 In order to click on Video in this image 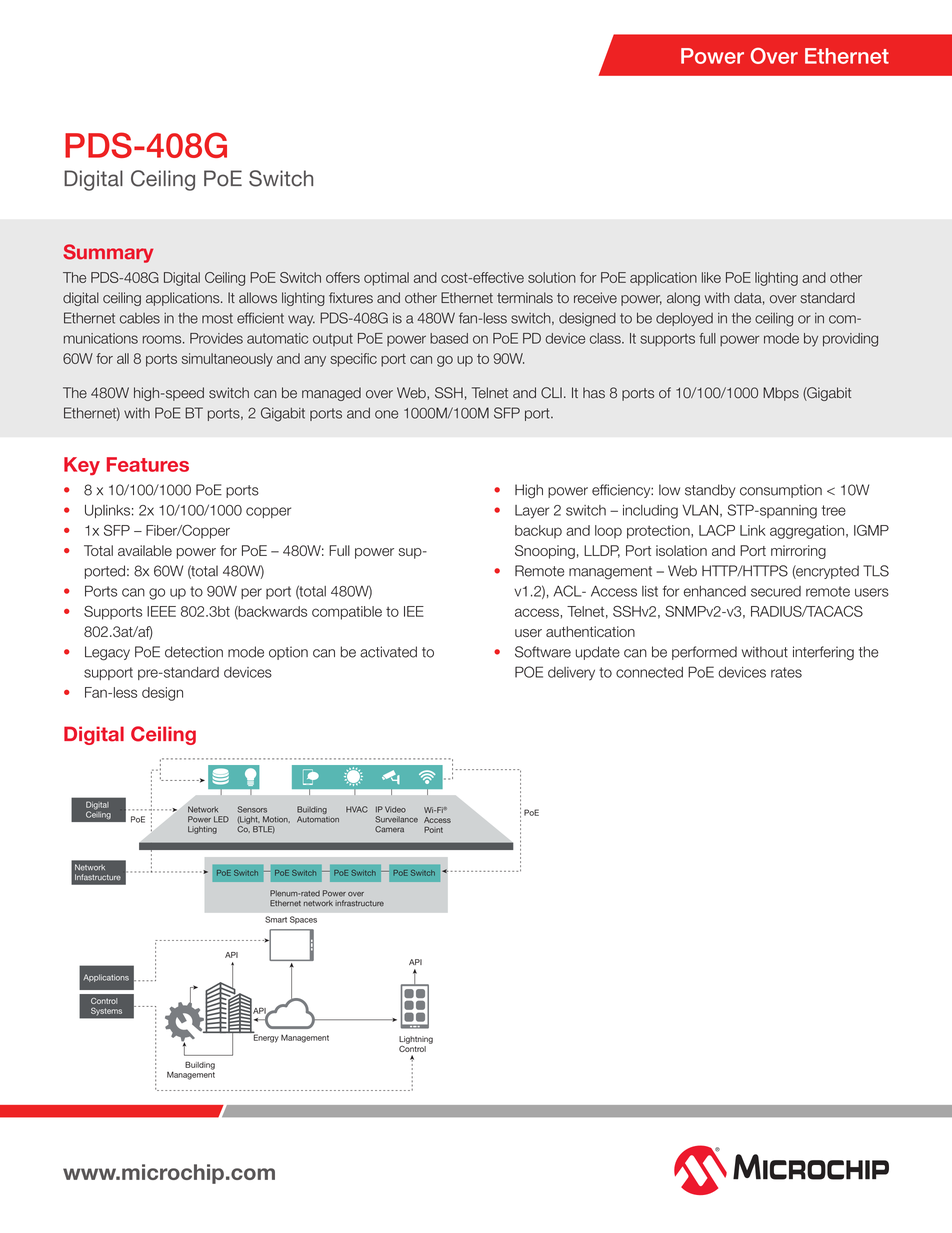, I will do `click(395, 809)`.
